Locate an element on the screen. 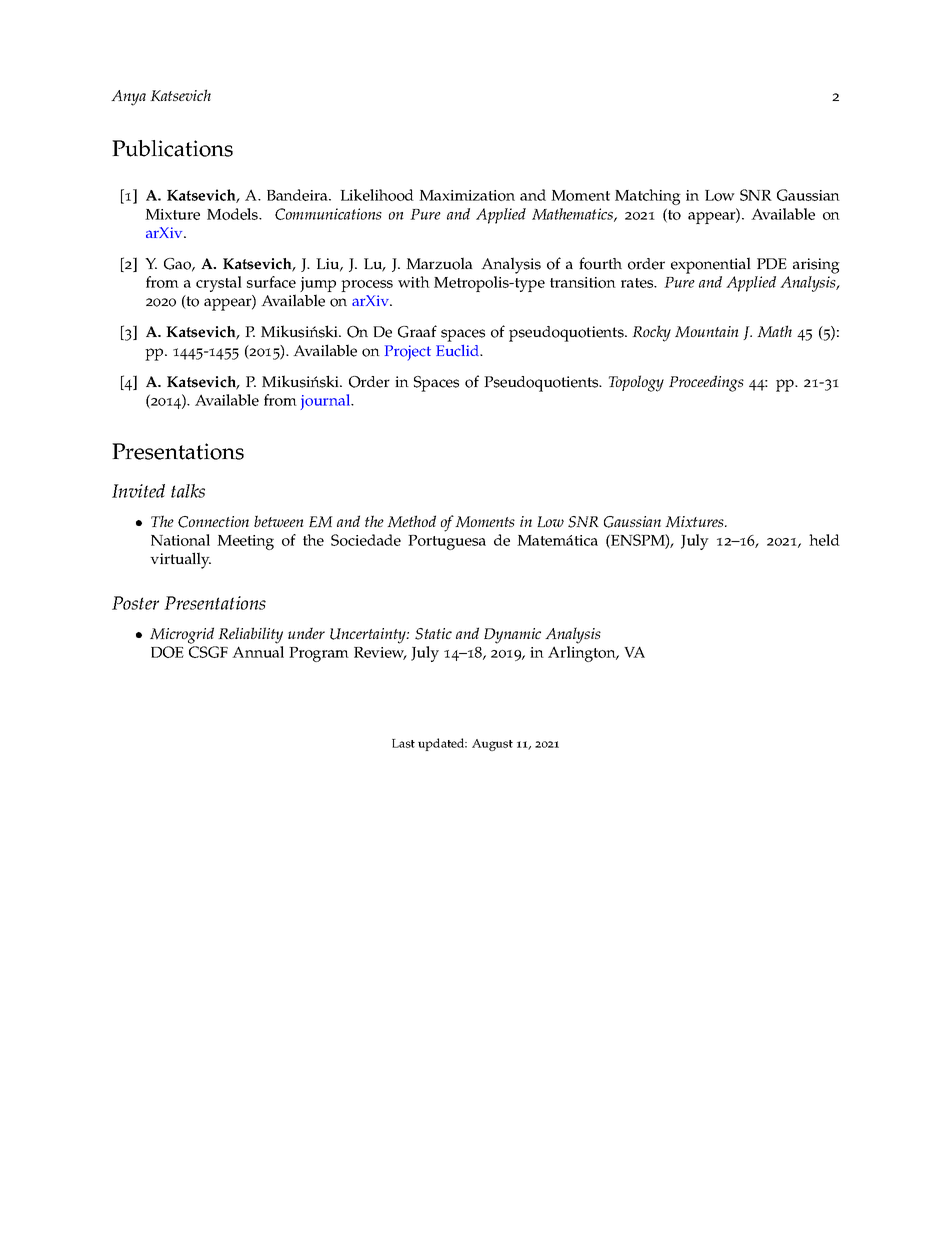 This screenshot has height=1233, width=952. Portuguesa is located at coordinates (447, 542).
